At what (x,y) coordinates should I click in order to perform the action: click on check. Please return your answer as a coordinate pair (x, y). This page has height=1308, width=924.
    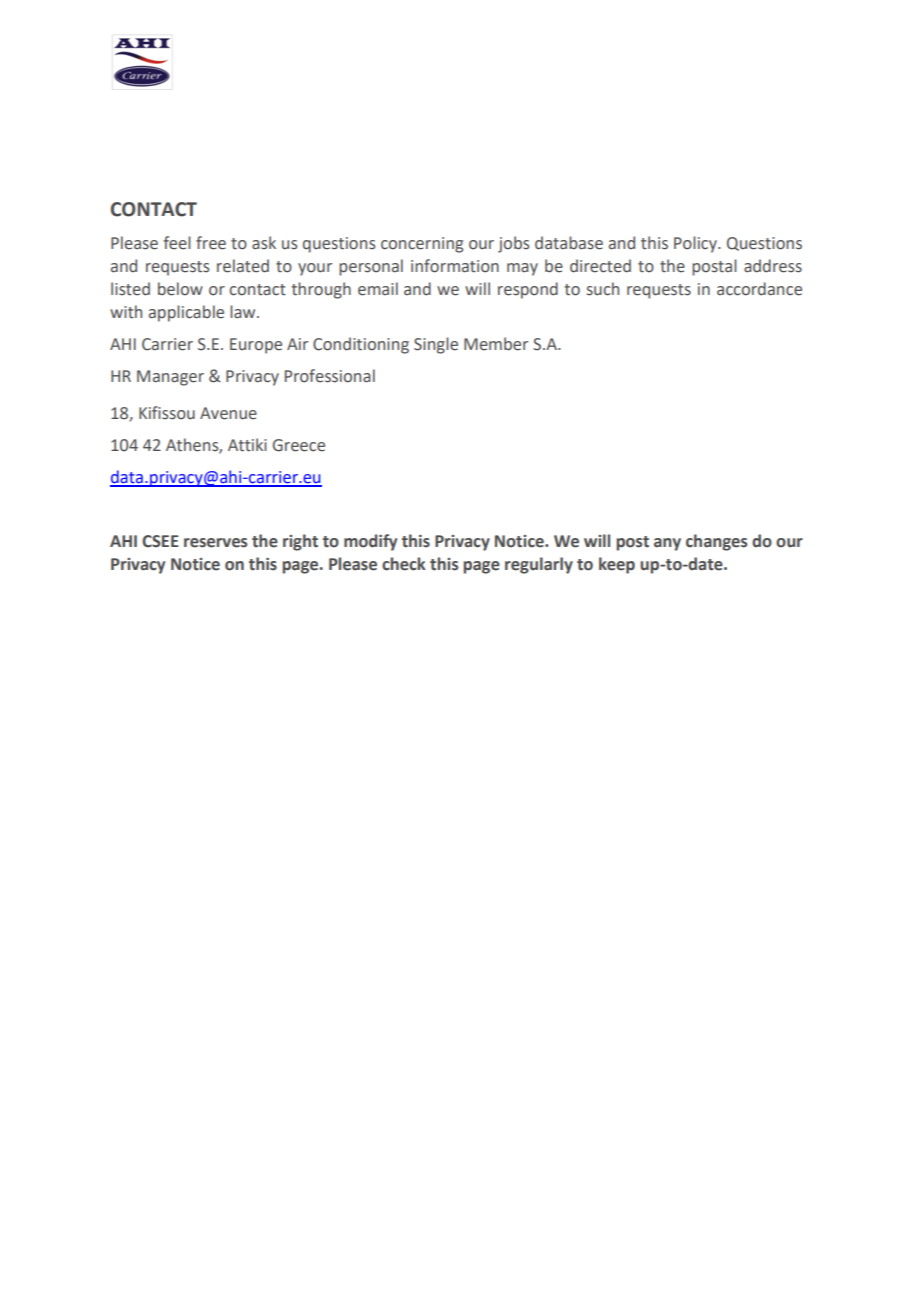
    Looking at the image, I should click on (404, 564).
